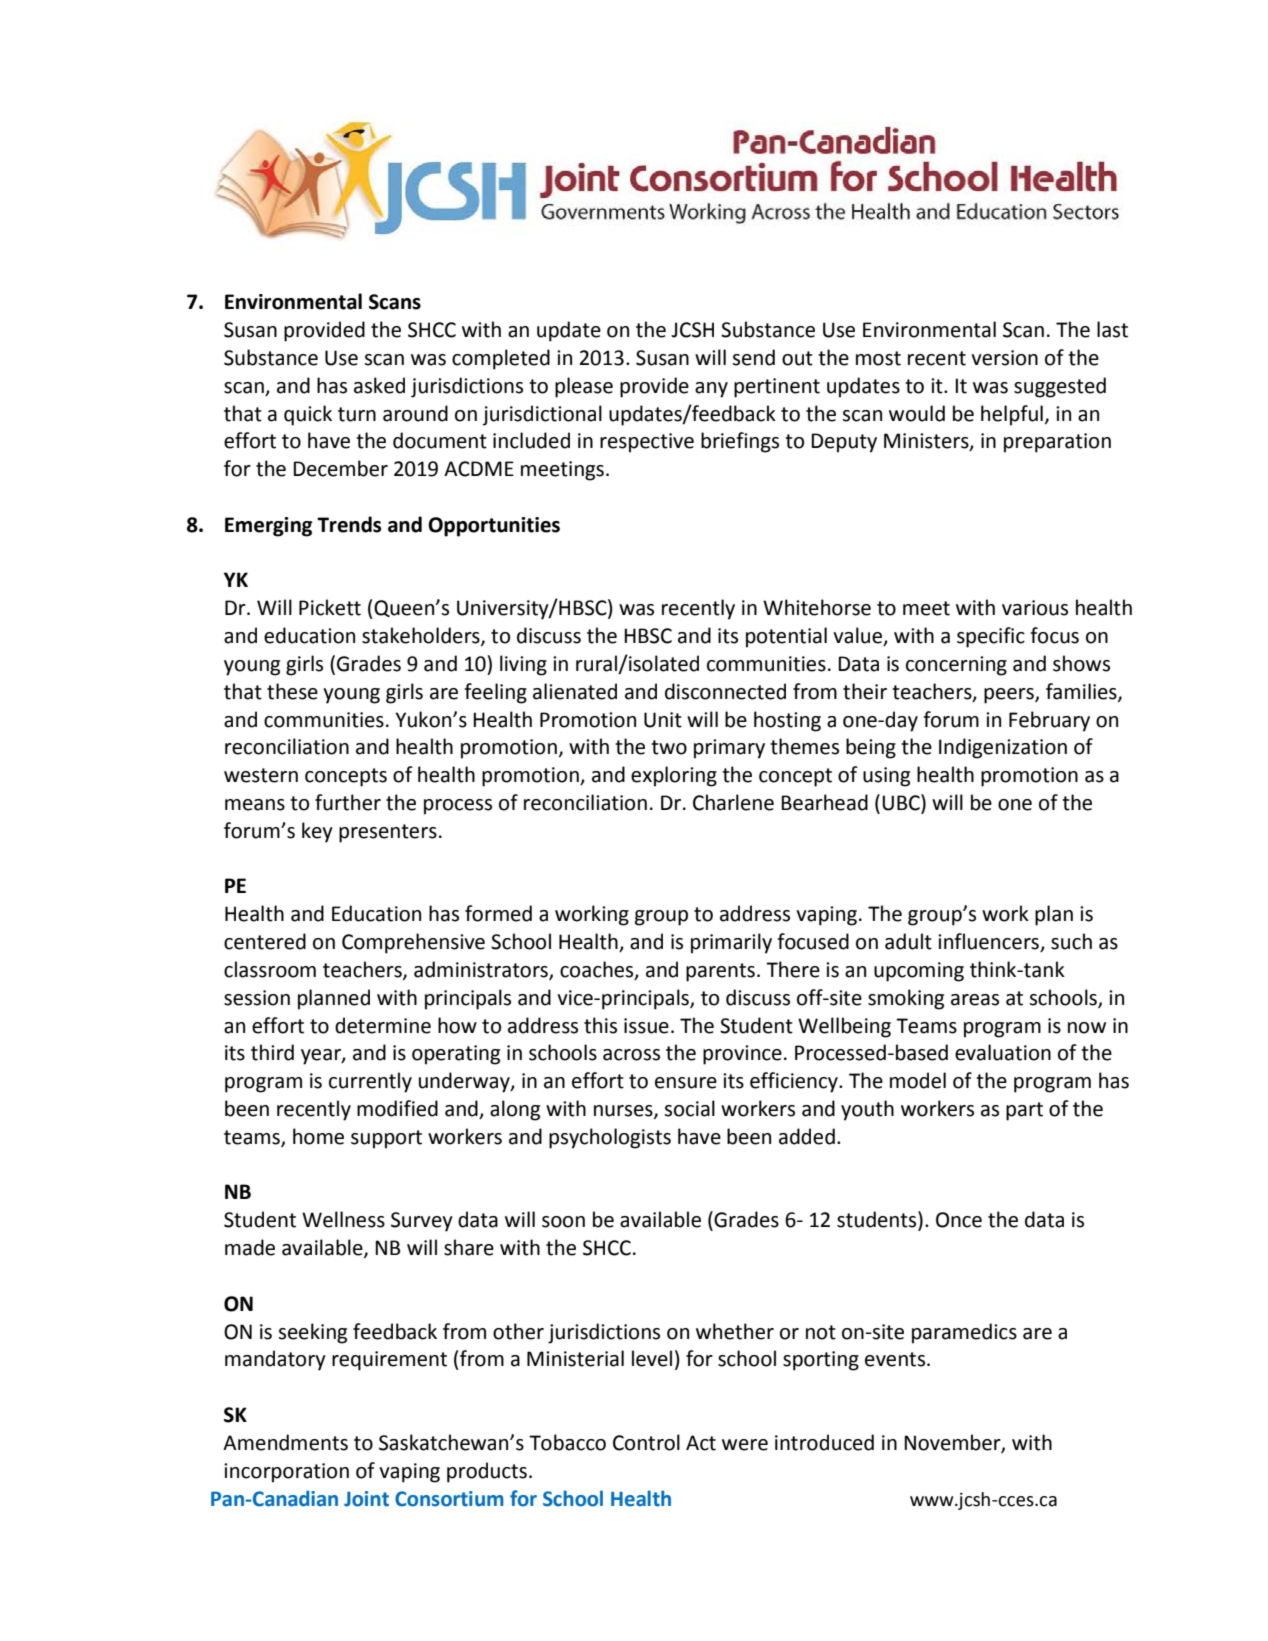 This screenshot has width=1268, height=1641. What do you see at coordinates (725, 691) in the screenshot?
I see `disconnected` at bounding box center [725, 691].
